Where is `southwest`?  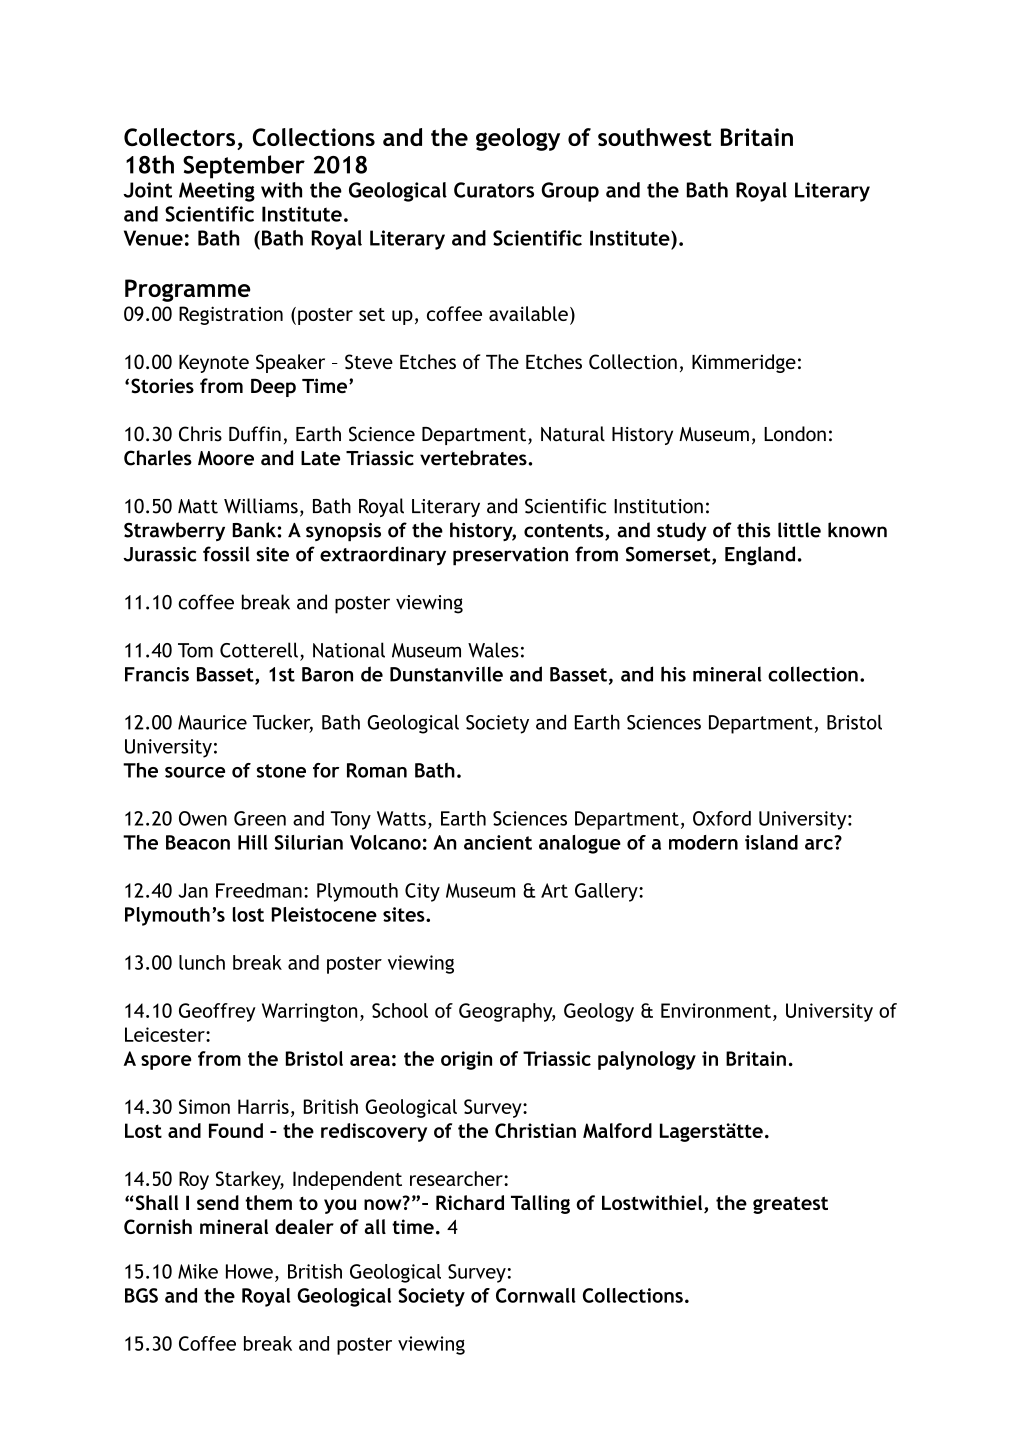
southwest is located at coordinates (654, 137).
